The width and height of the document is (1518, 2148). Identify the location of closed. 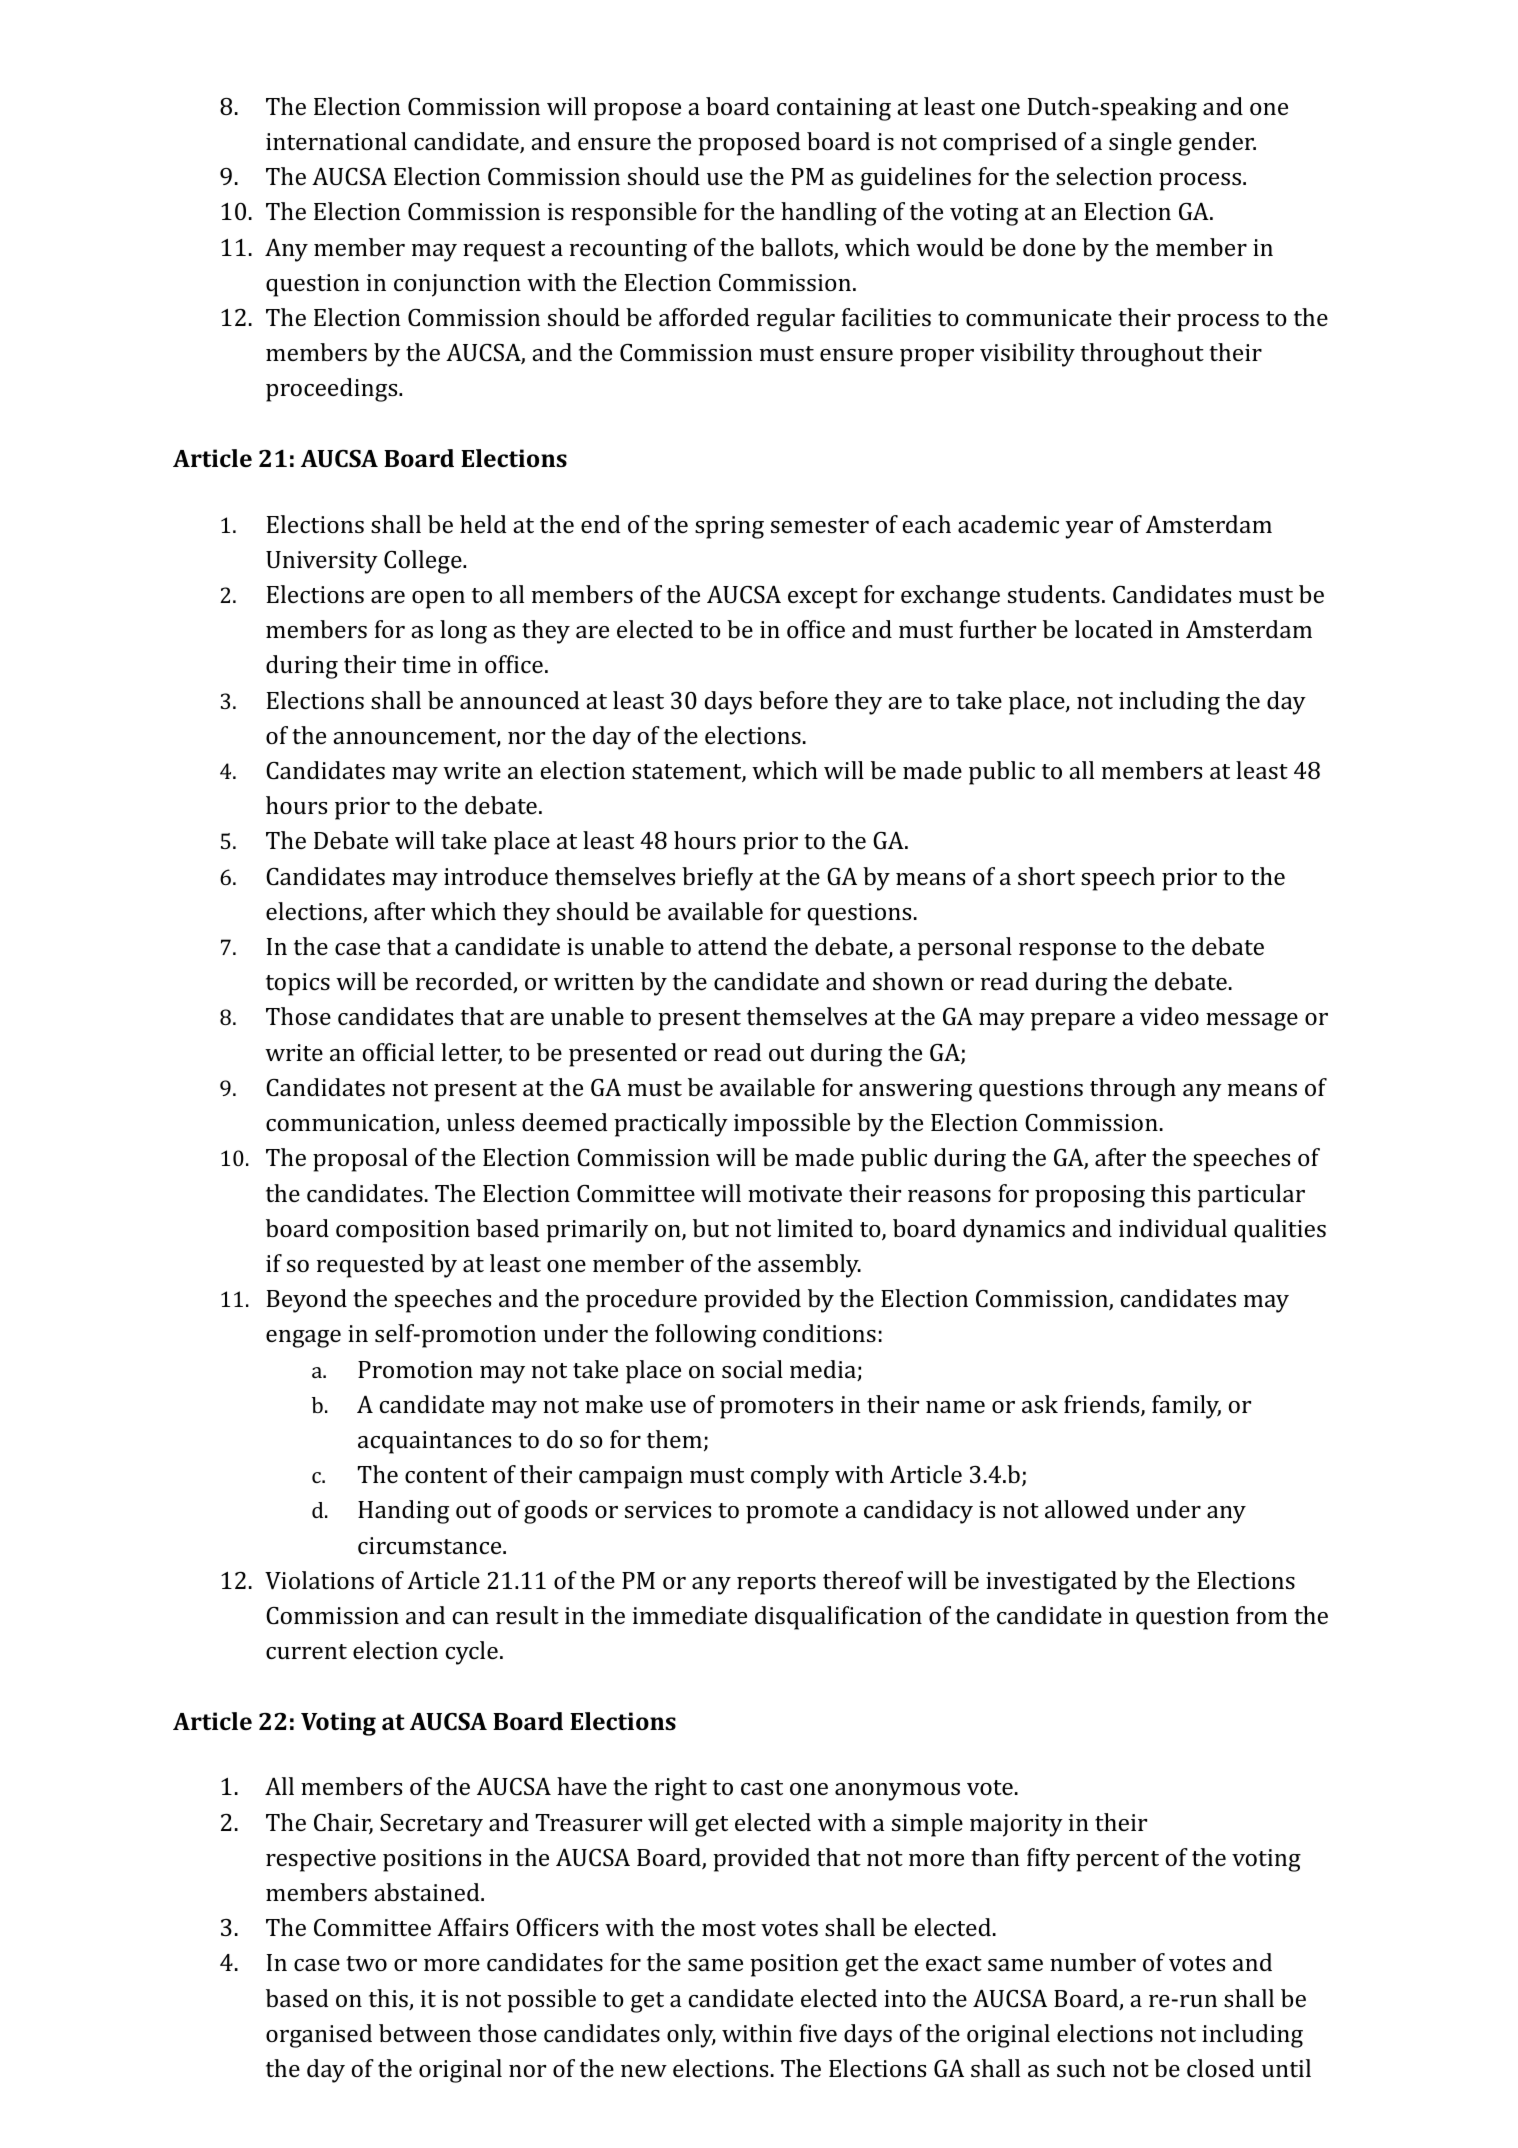
(1221, 2068).
